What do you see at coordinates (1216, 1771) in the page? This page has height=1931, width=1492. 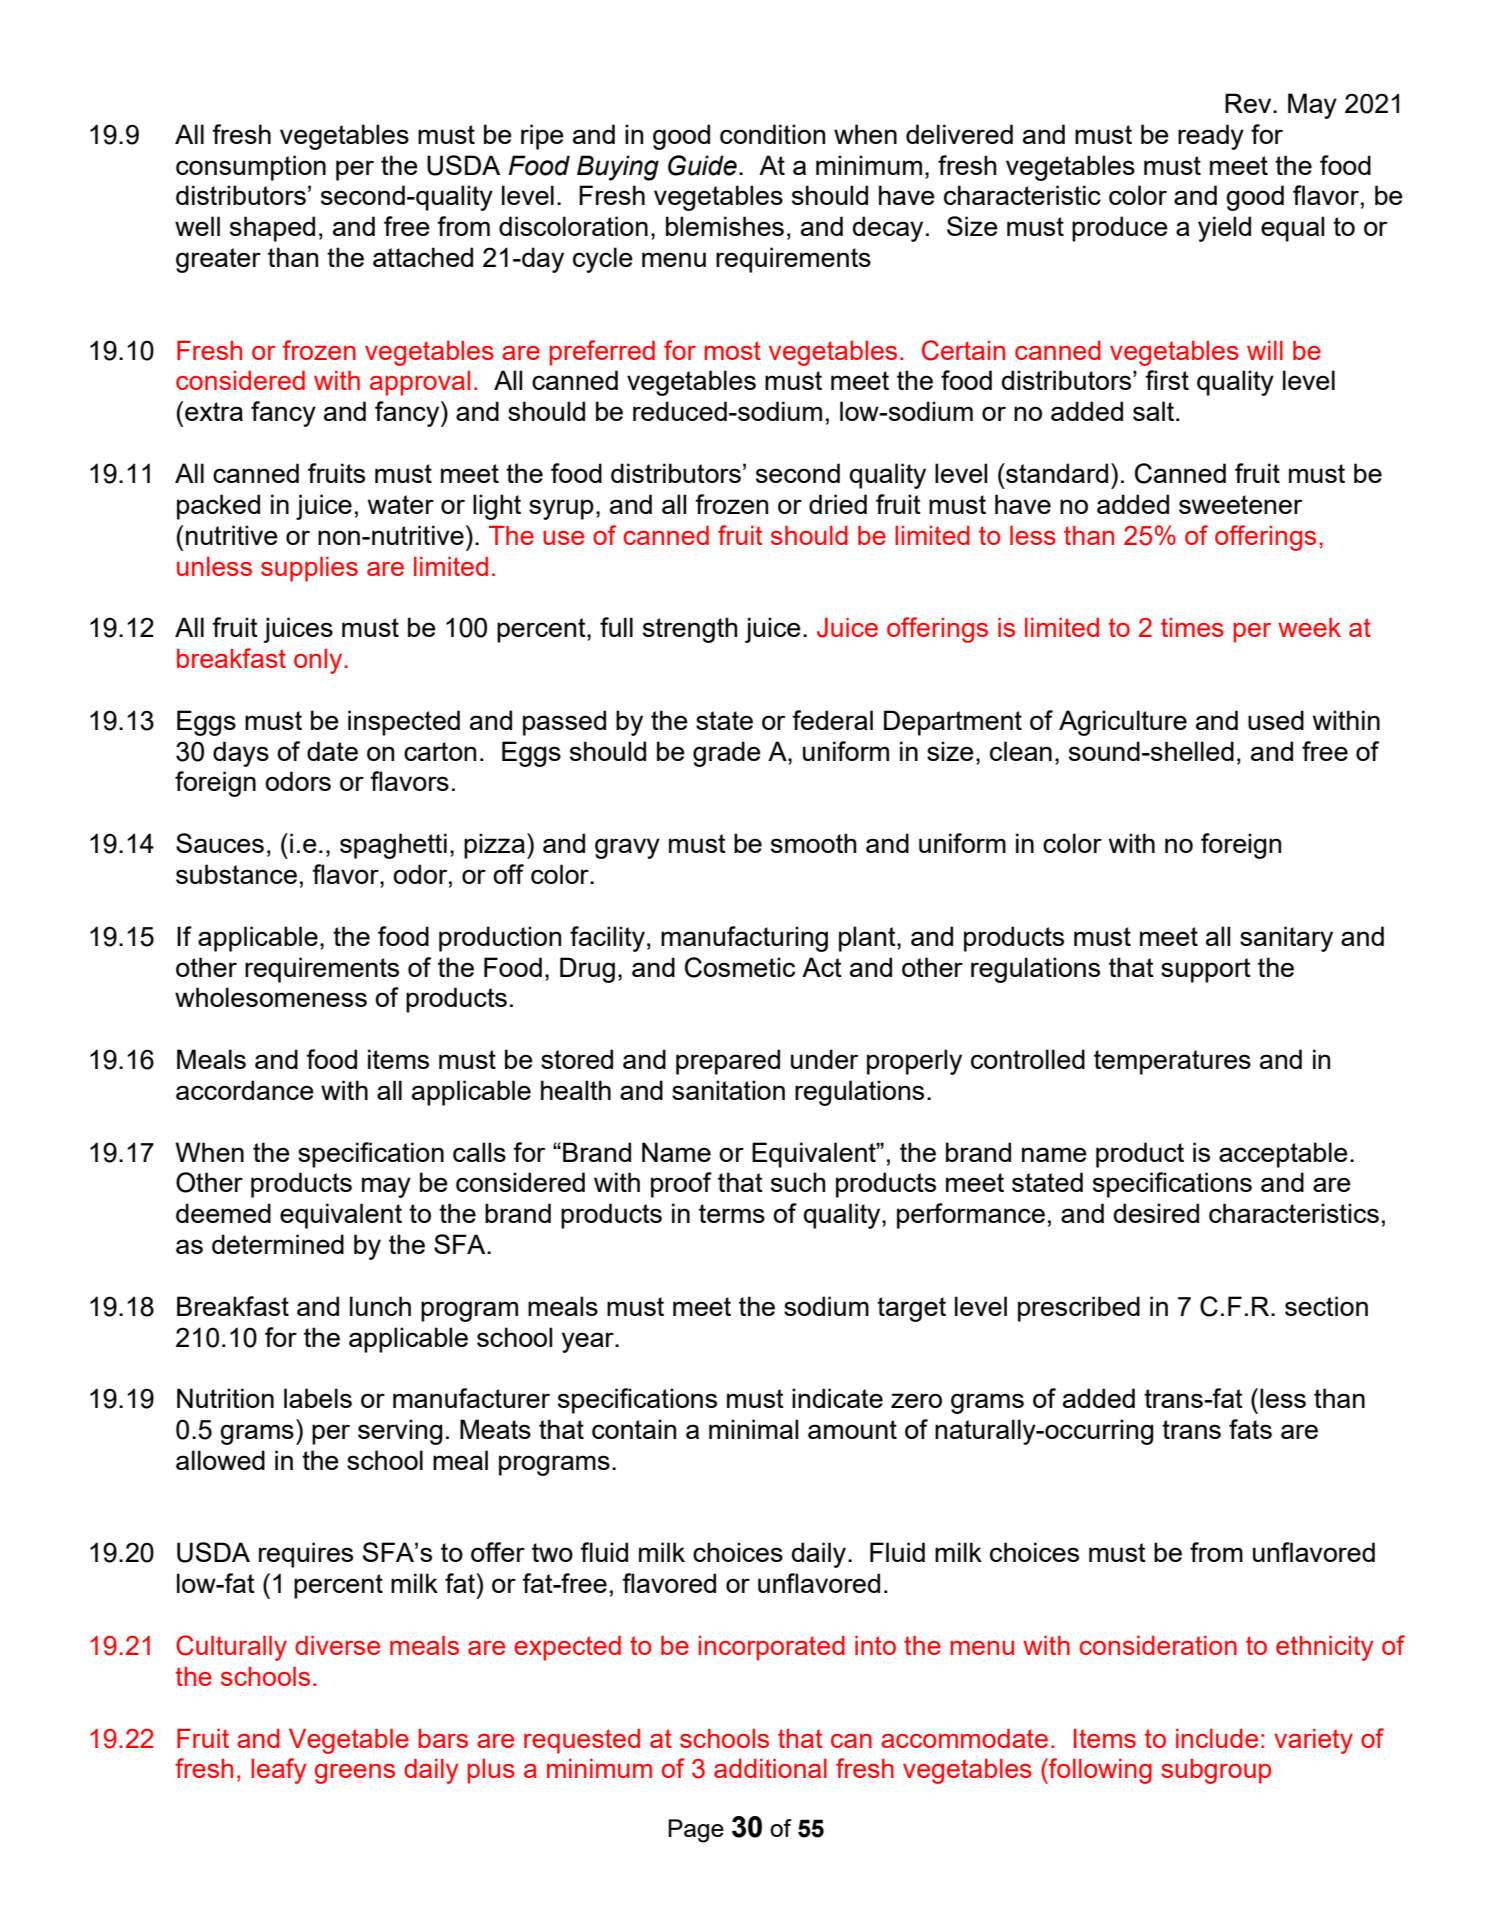 I see `subgroup` at bounding box center [1216, 1771].
